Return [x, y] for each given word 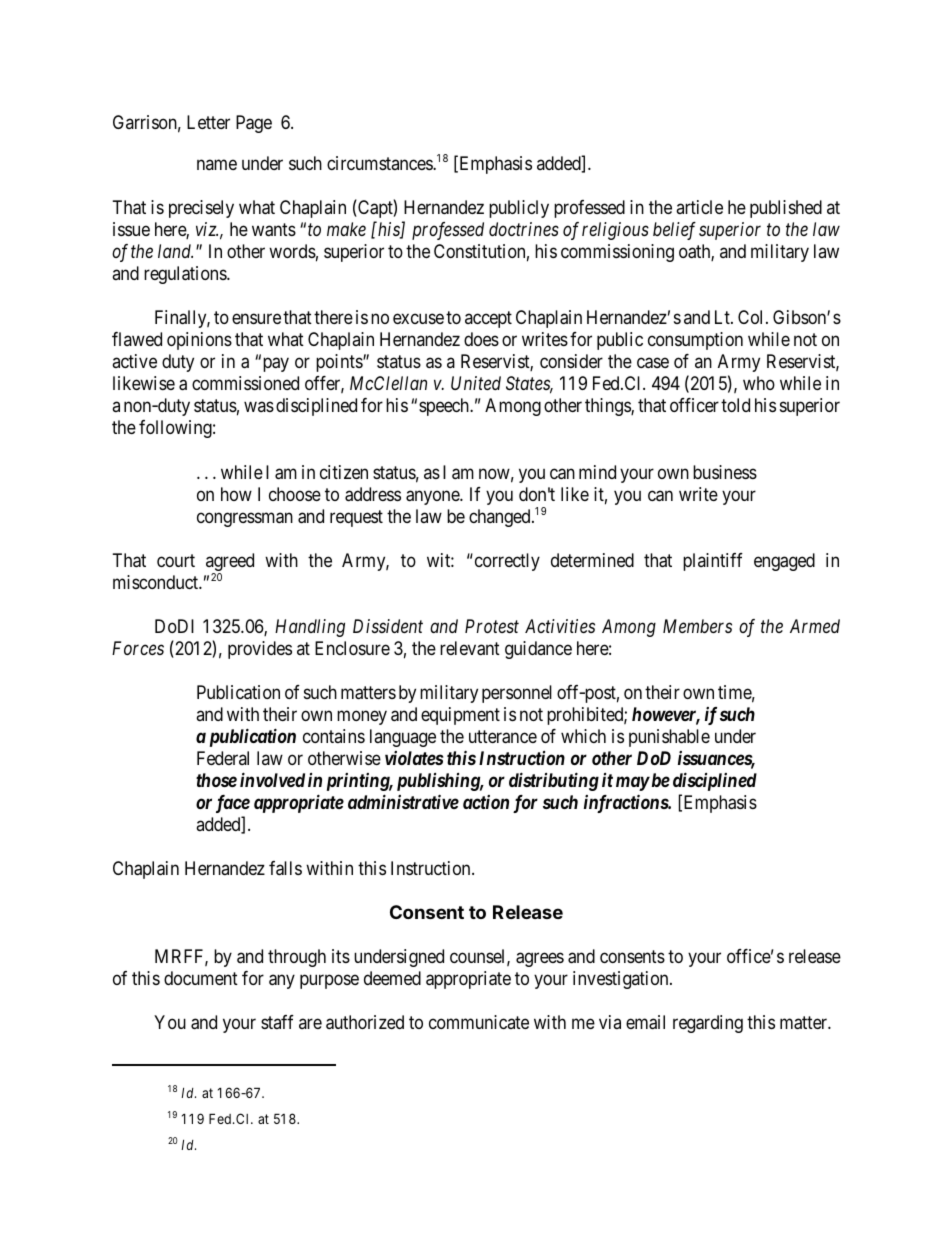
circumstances [380, 163]
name [217, 164]
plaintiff [713, 562]
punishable [669, 738]
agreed [230, 563]
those [216, 780]
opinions [199, 341]
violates [414, 758]
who [759, 383]
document [201, 978]
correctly [506, 562]
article [699, 207]
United [476, 383]
